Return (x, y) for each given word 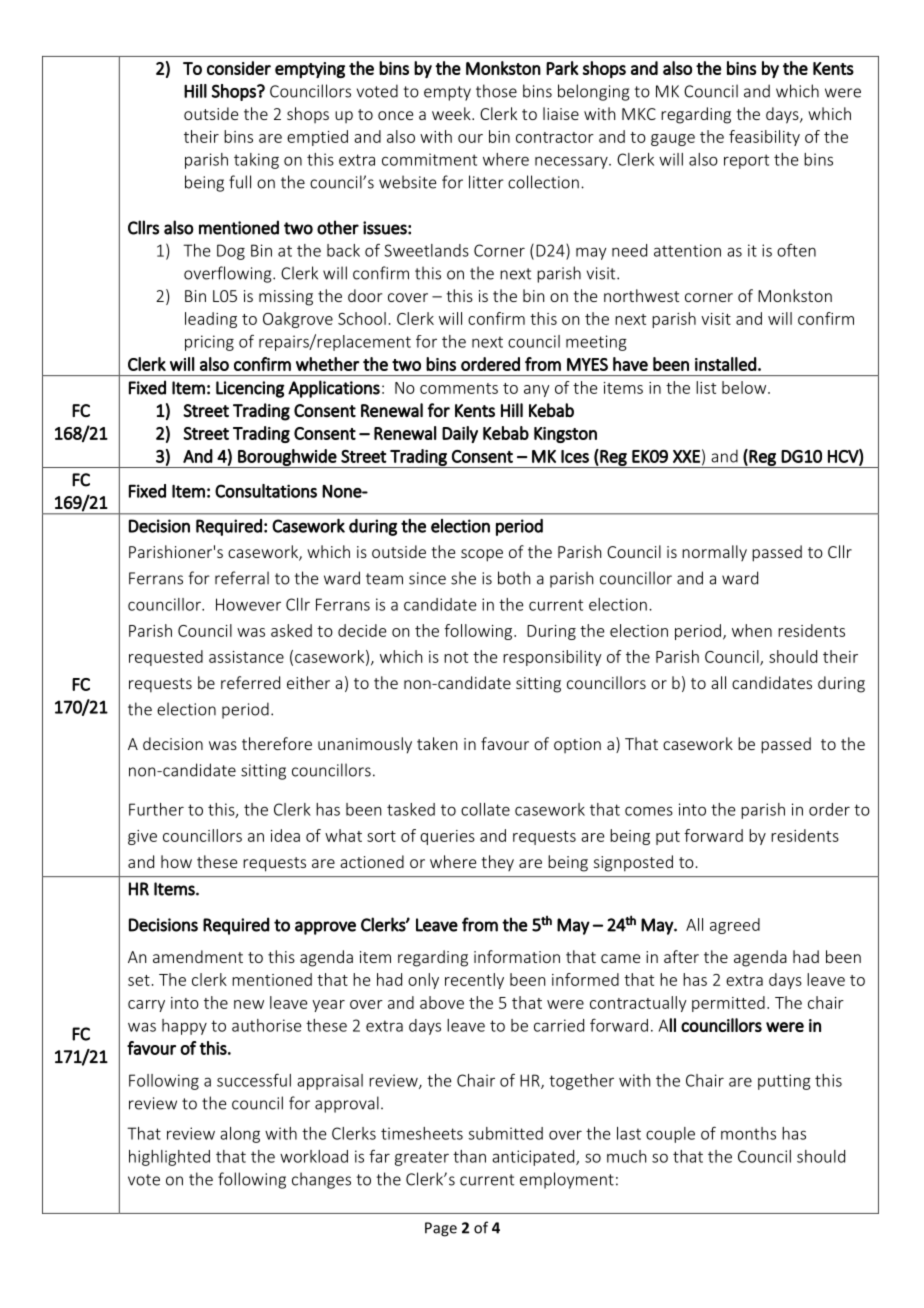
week (452, 113)
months (748, 1133)
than (469, 1156)
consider (239, 68)
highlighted (169, 1158)
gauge (673, 140)
